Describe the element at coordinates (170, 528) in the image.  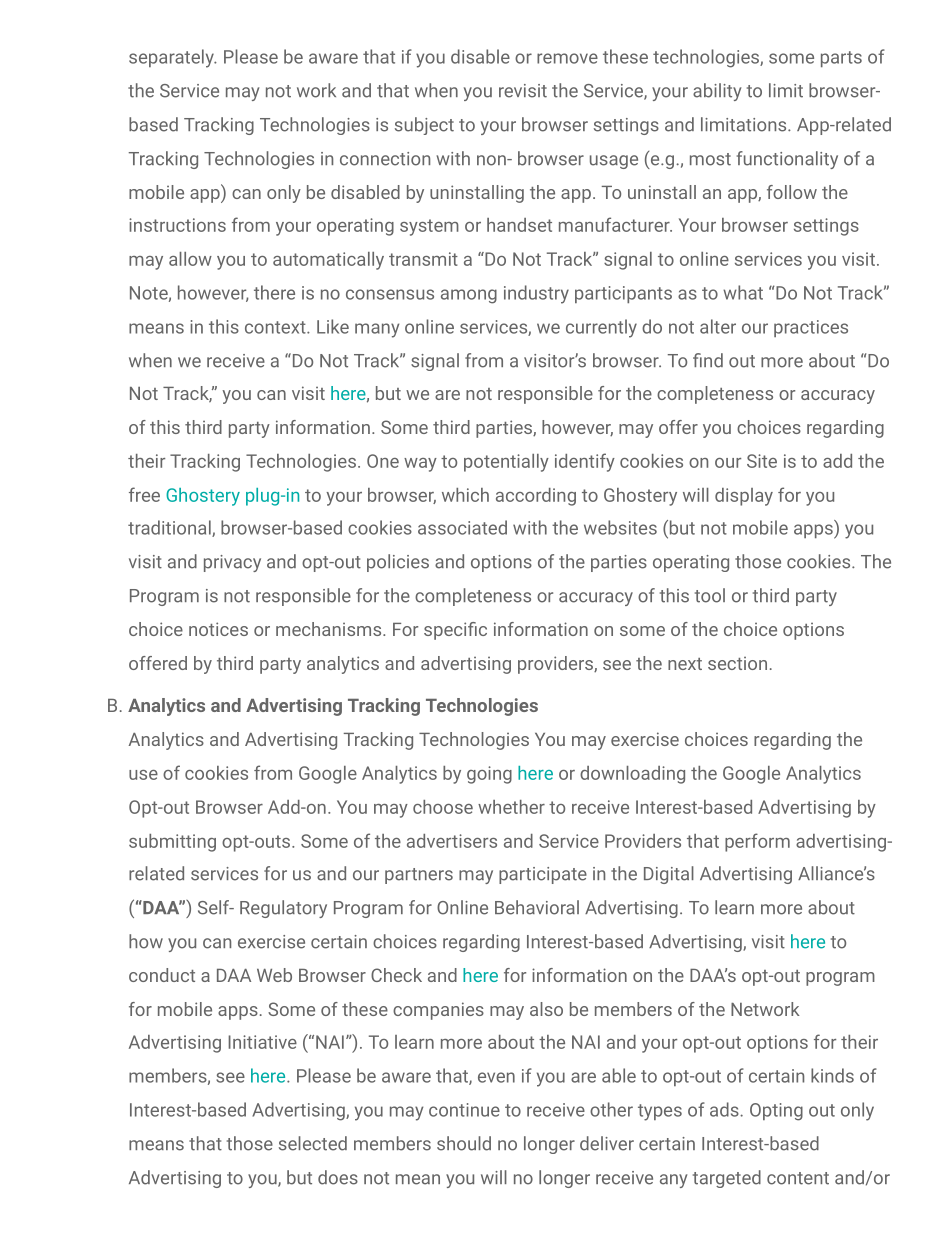
I see `traditional` at that location.
